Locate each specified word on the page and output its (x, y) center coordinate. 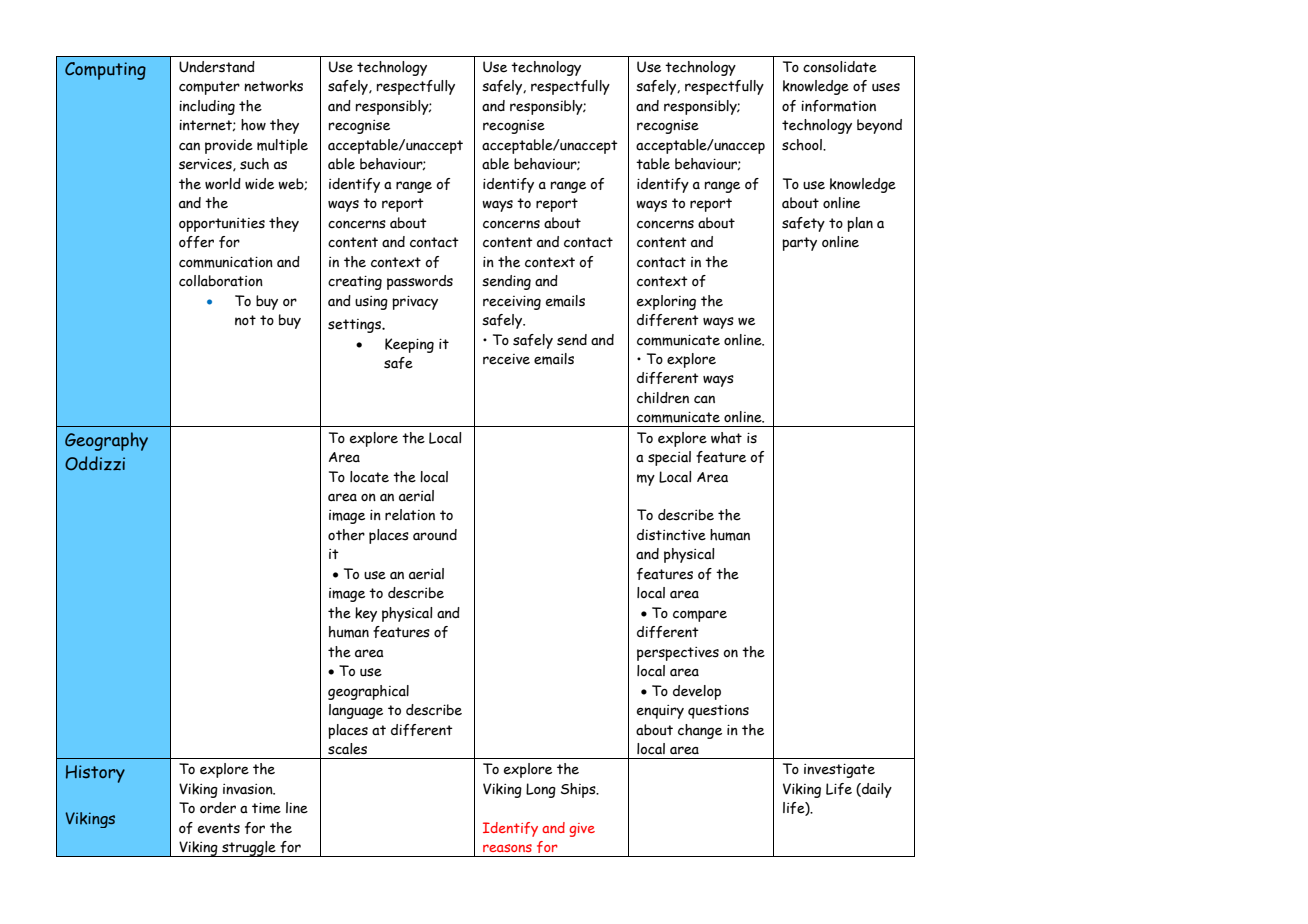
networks (273, 86)
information (838, 106)
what (726, 438)
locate (369, 477)
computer (209, 88)
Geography (106, 441)
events (219, 828)
